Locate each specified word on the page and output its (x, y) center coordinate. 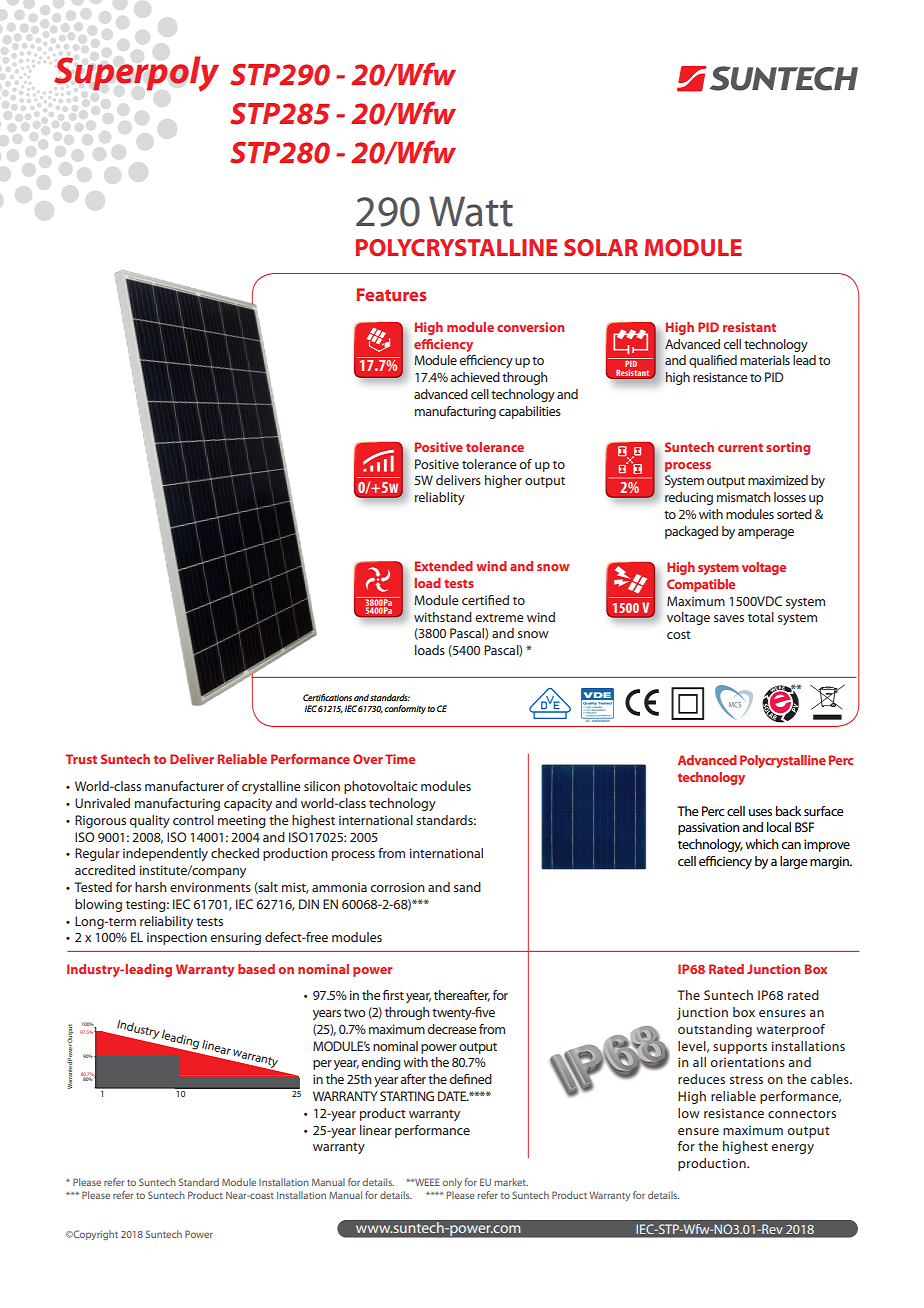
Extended (444, 566)
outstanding (715, 1030)
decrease (451, 1029)
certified (485, 600)
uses (760, 812)
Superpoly (136, 73)
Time (400, 759)
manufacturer (184, 786)
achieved (475, 377)
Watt (471, 211)
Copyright (94, 1235)
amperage (766, 534)
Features (392, 294)
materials (765, 360)
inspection (177, 938)
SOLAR (601, 247)
